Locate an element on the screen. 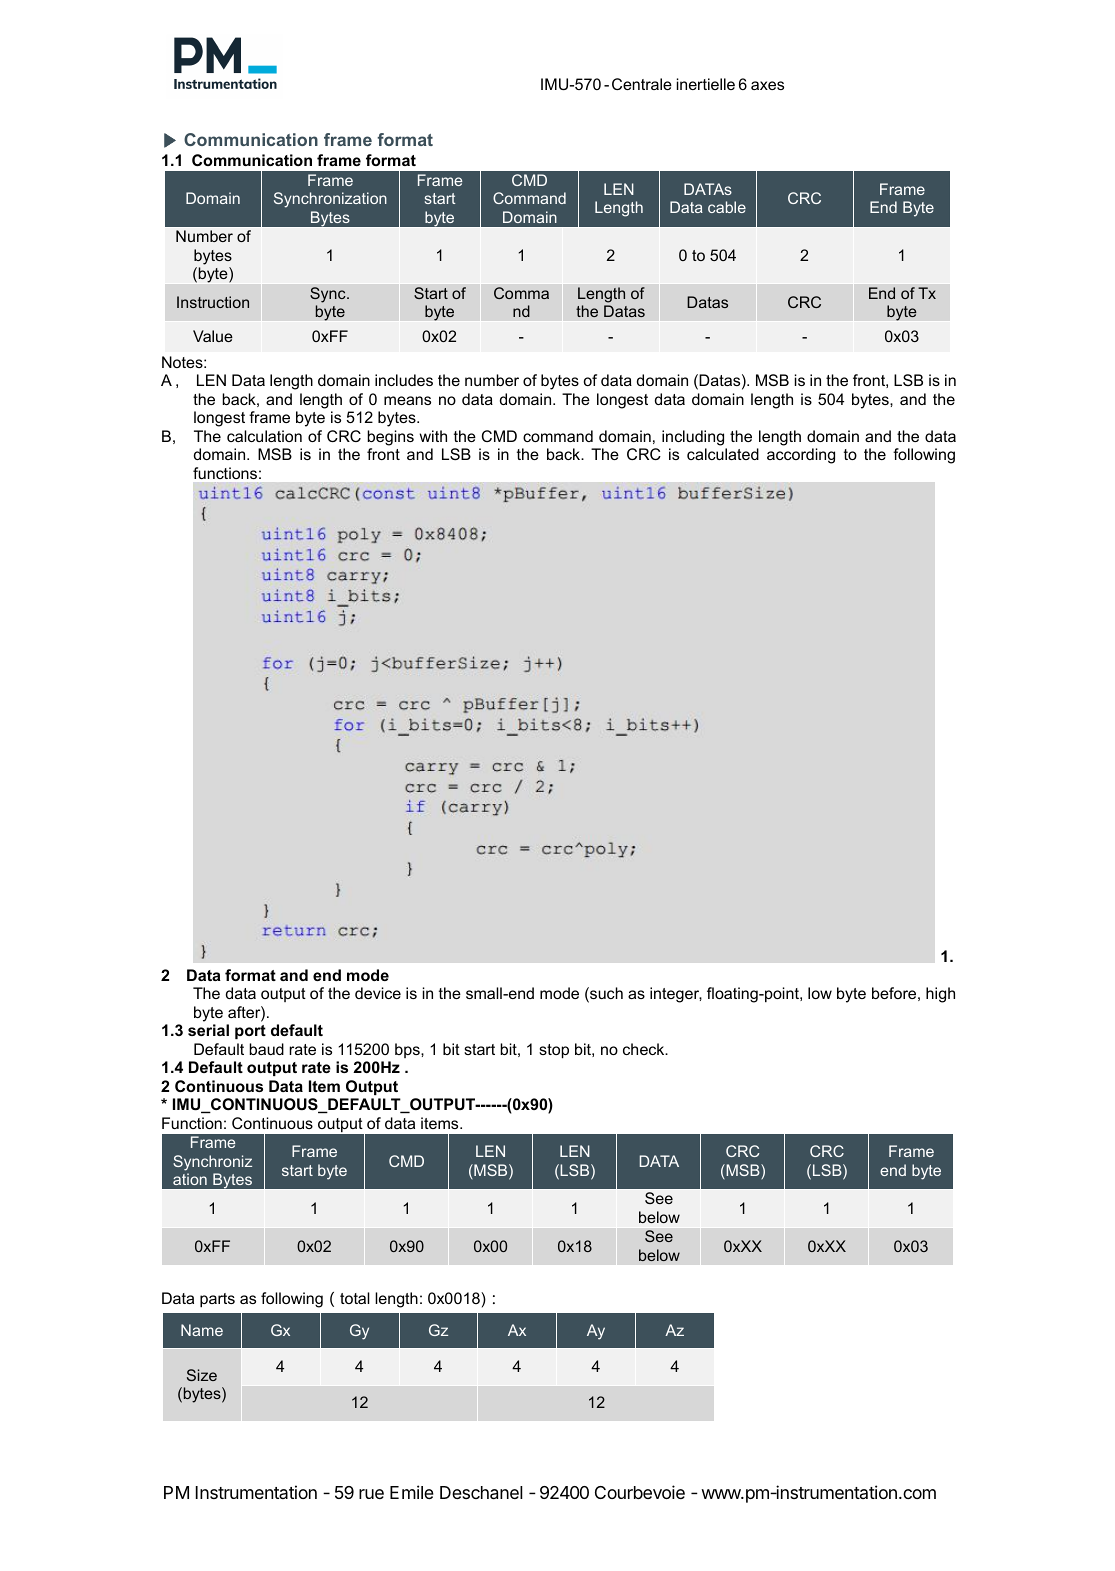  axes is located at coordinates (767, 85).
